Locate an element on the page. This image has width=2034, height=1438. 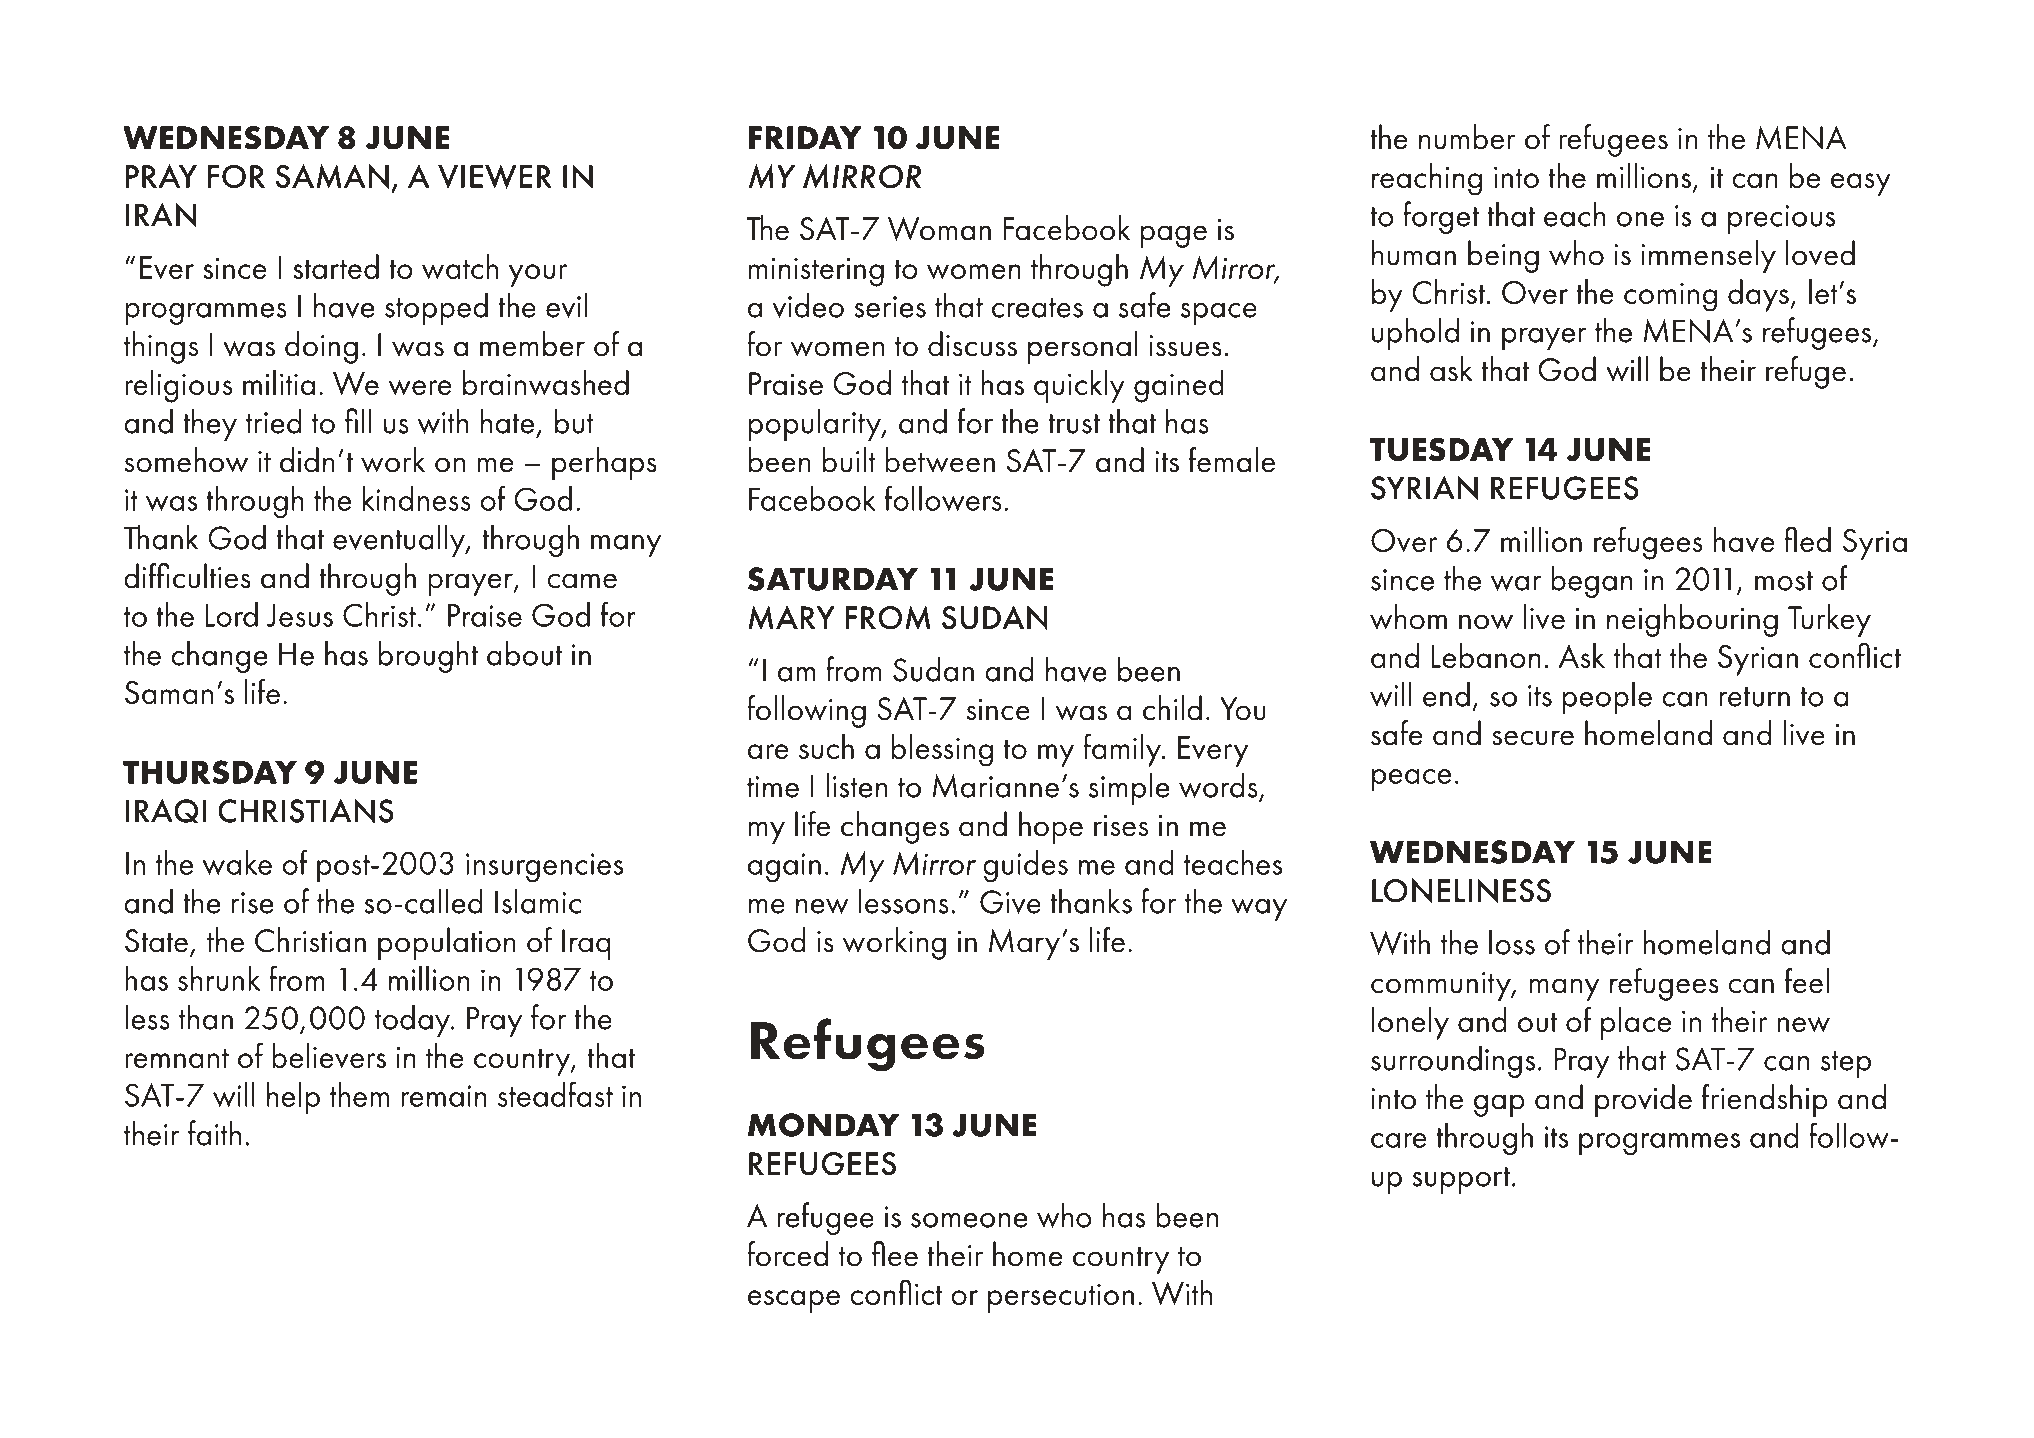
care is located at coordinates (1399, 1140).
